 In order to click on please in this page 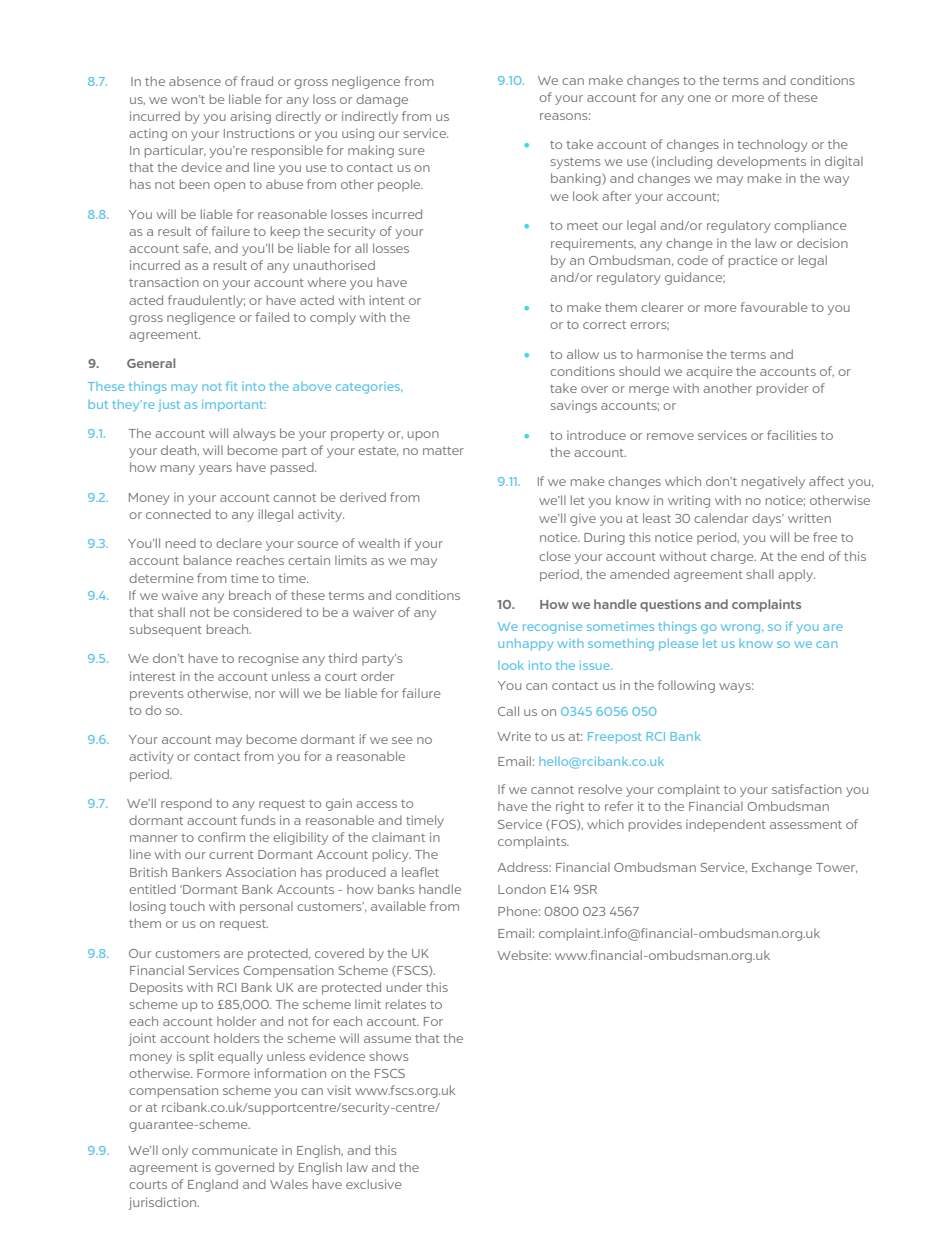, I will do `click(678, 644)`.
